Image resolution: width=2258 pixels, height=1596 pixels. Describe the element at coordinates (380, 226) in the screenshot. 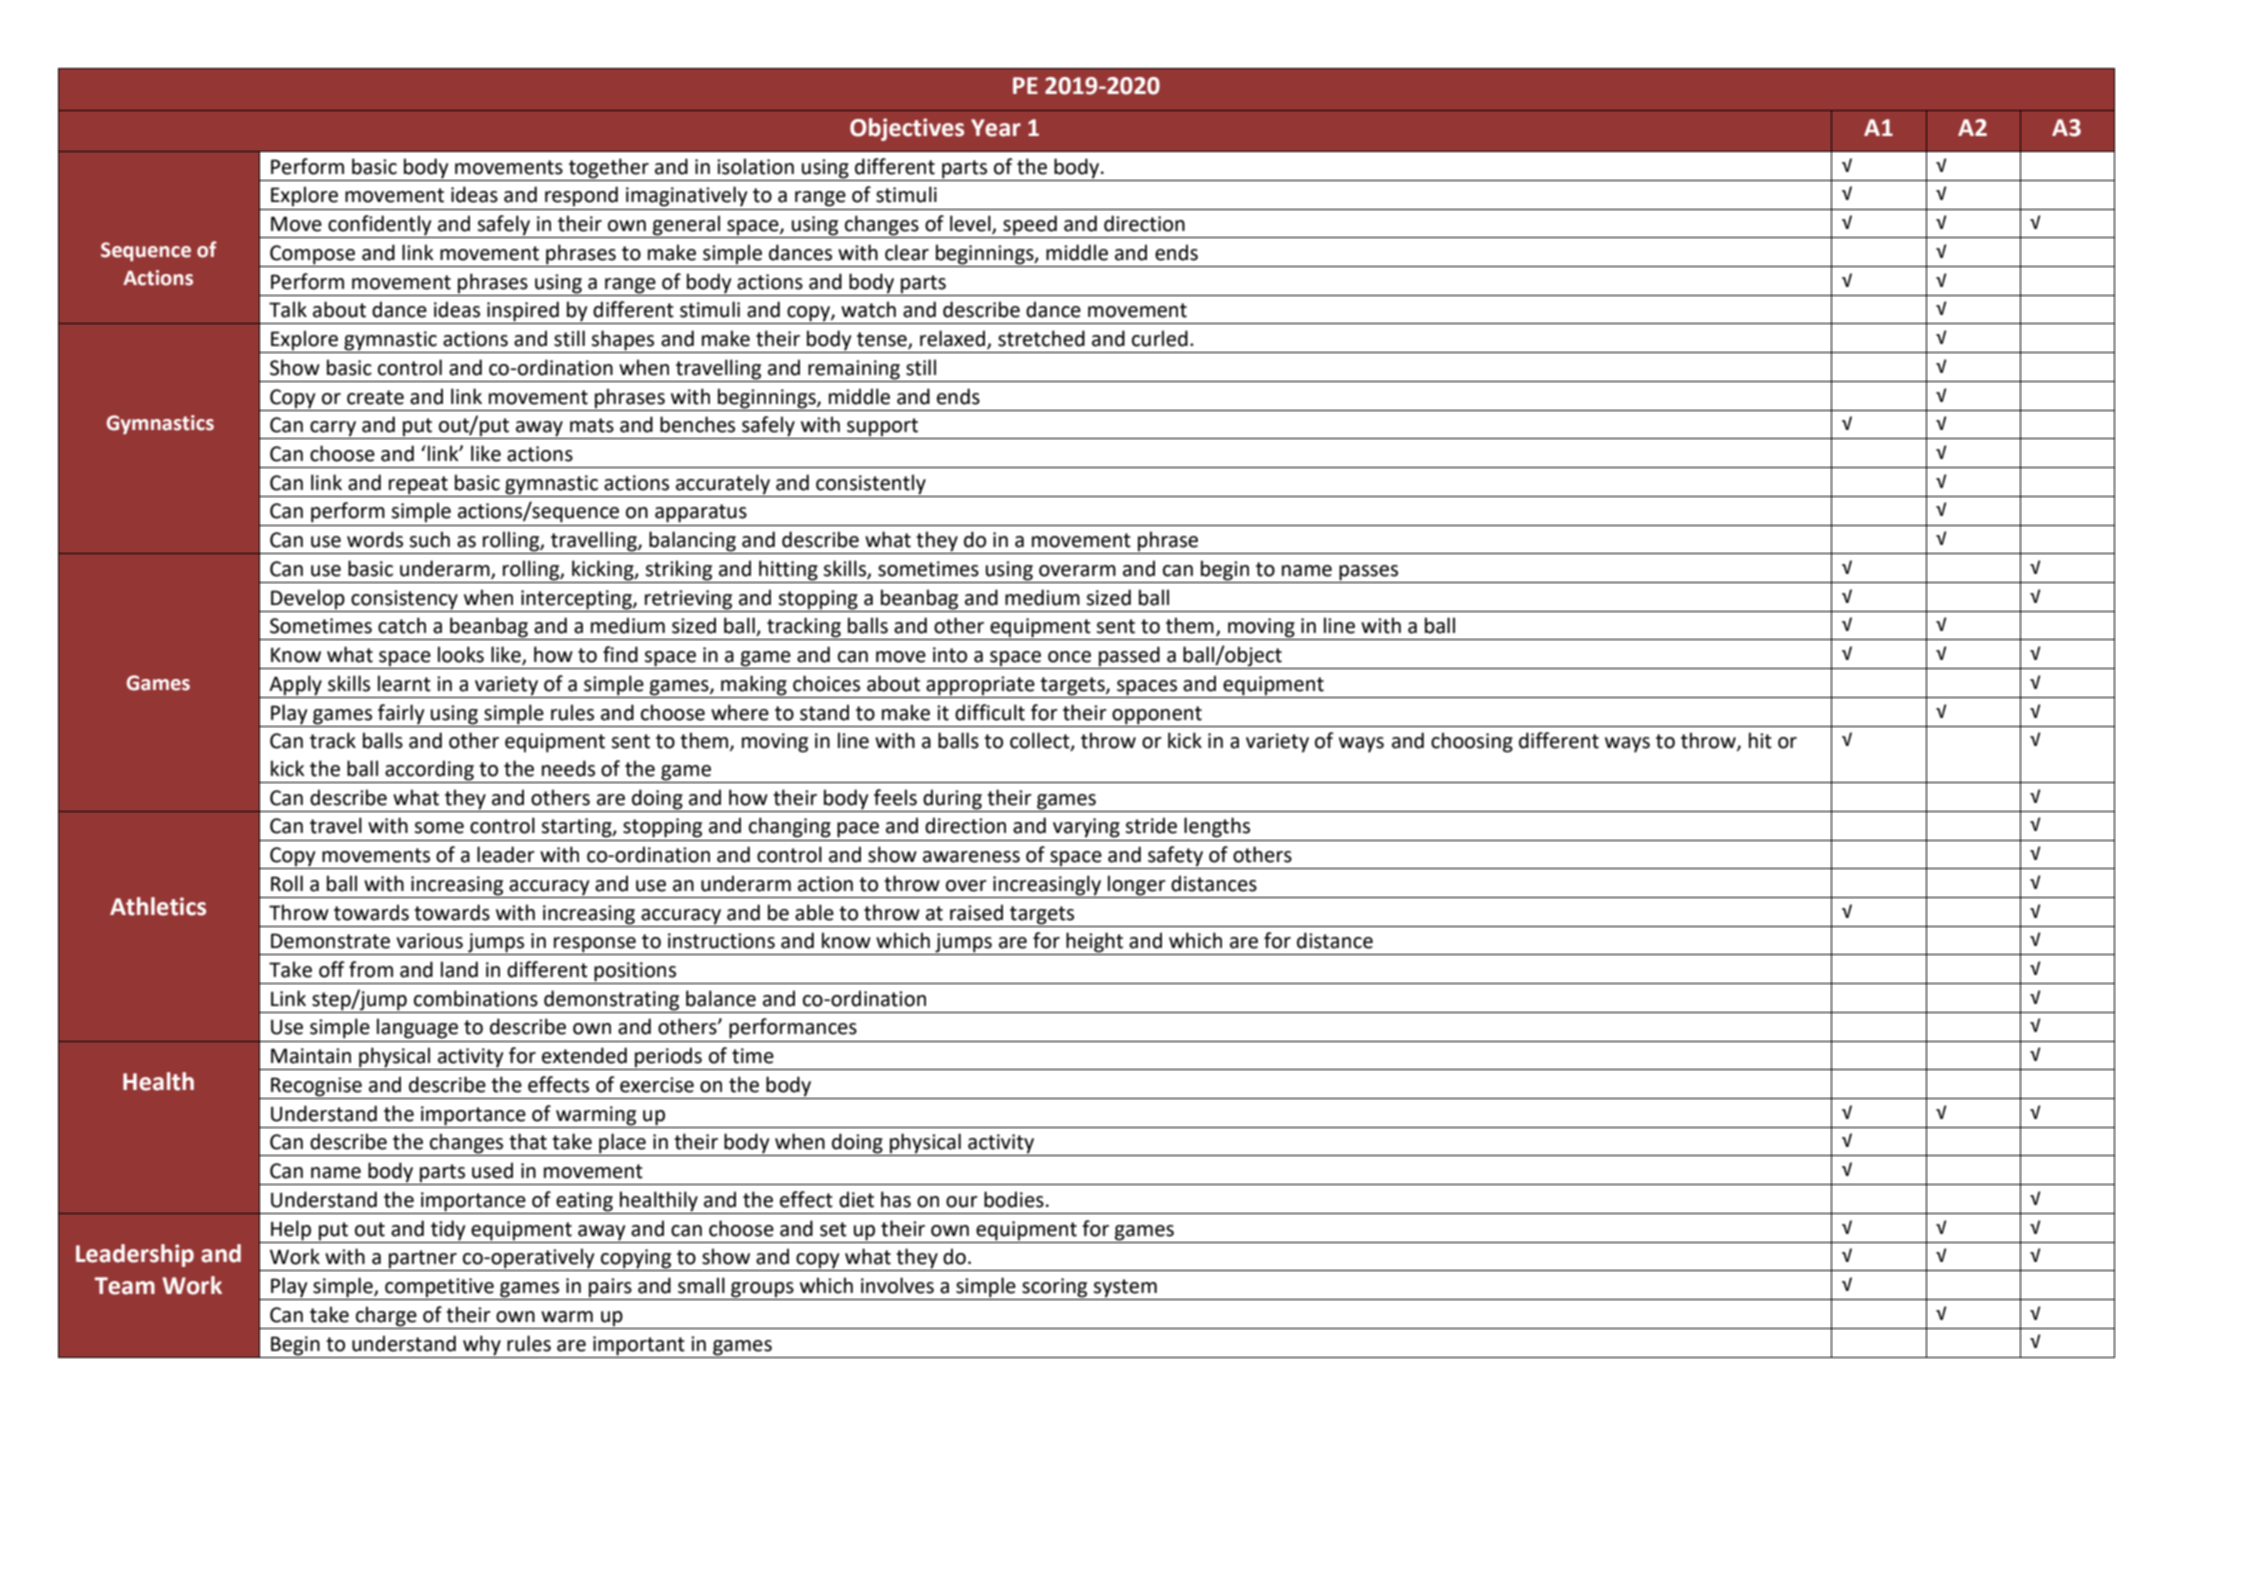

I see `confidently` at that location.
